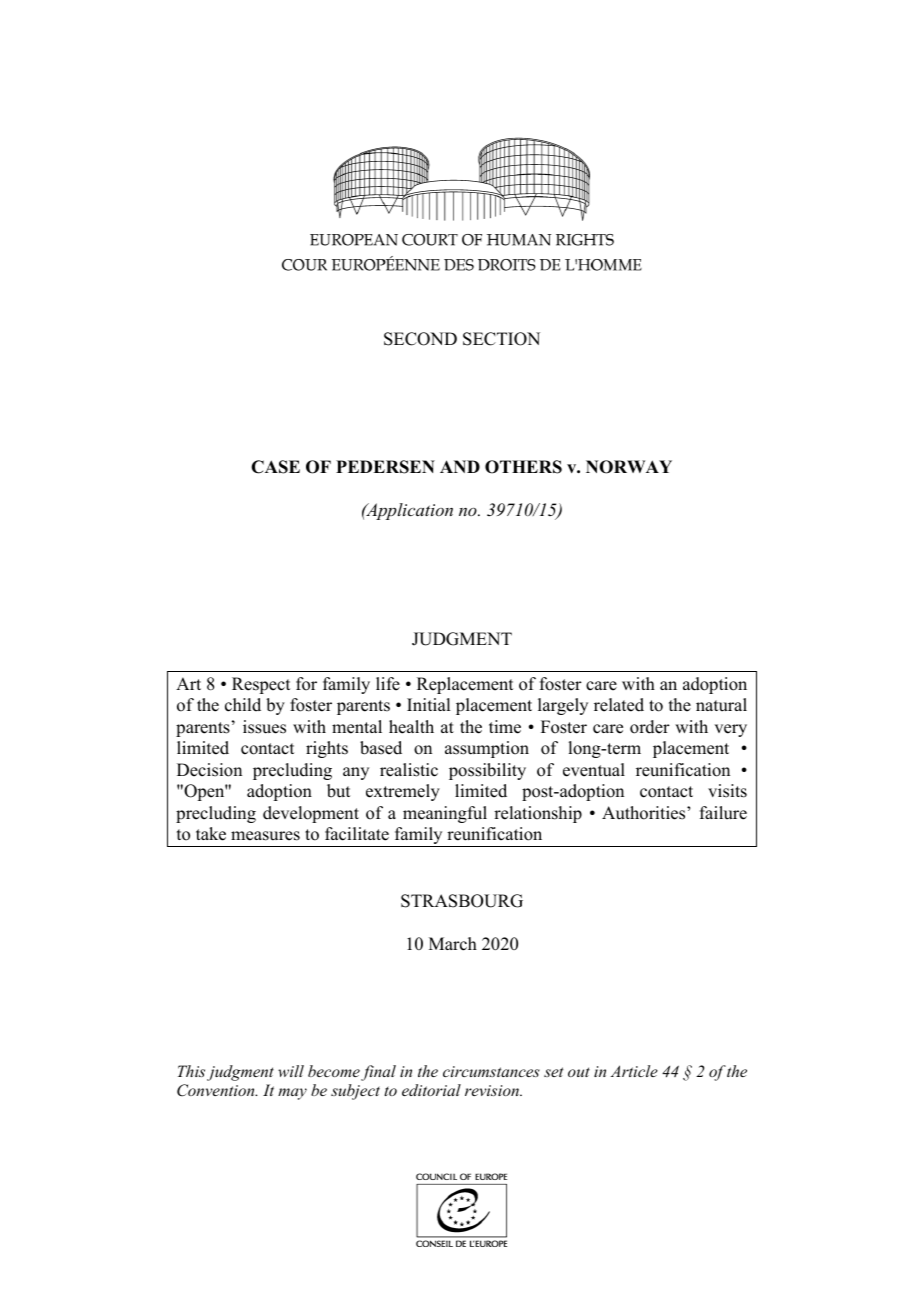  What do you see at coordinates (265, 836) in the image?
I see `measures` at bounding box center [265, 836].
